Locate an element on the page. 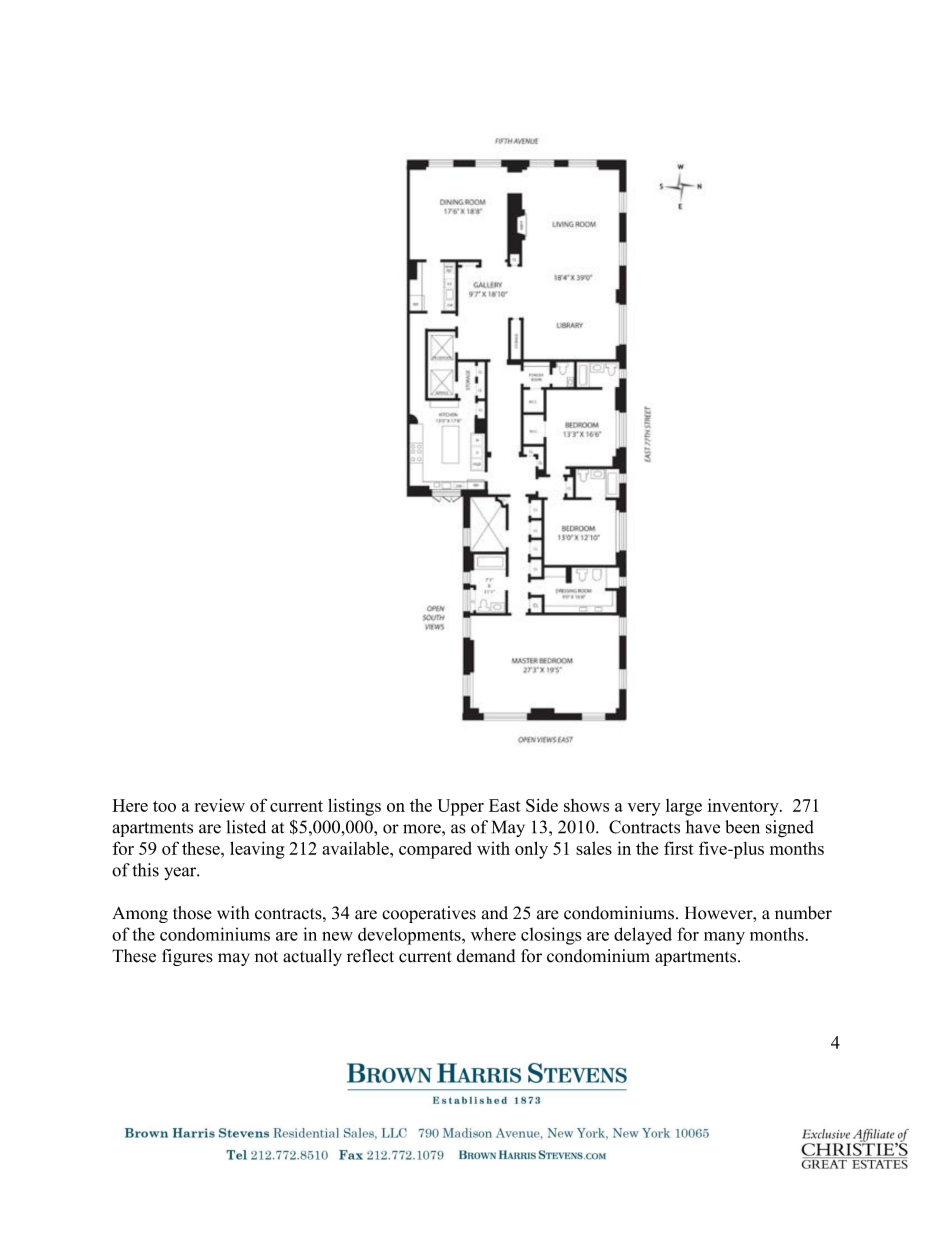 The width and height of the page is (952, 1233). sales is located at coordinates (594, 848).
